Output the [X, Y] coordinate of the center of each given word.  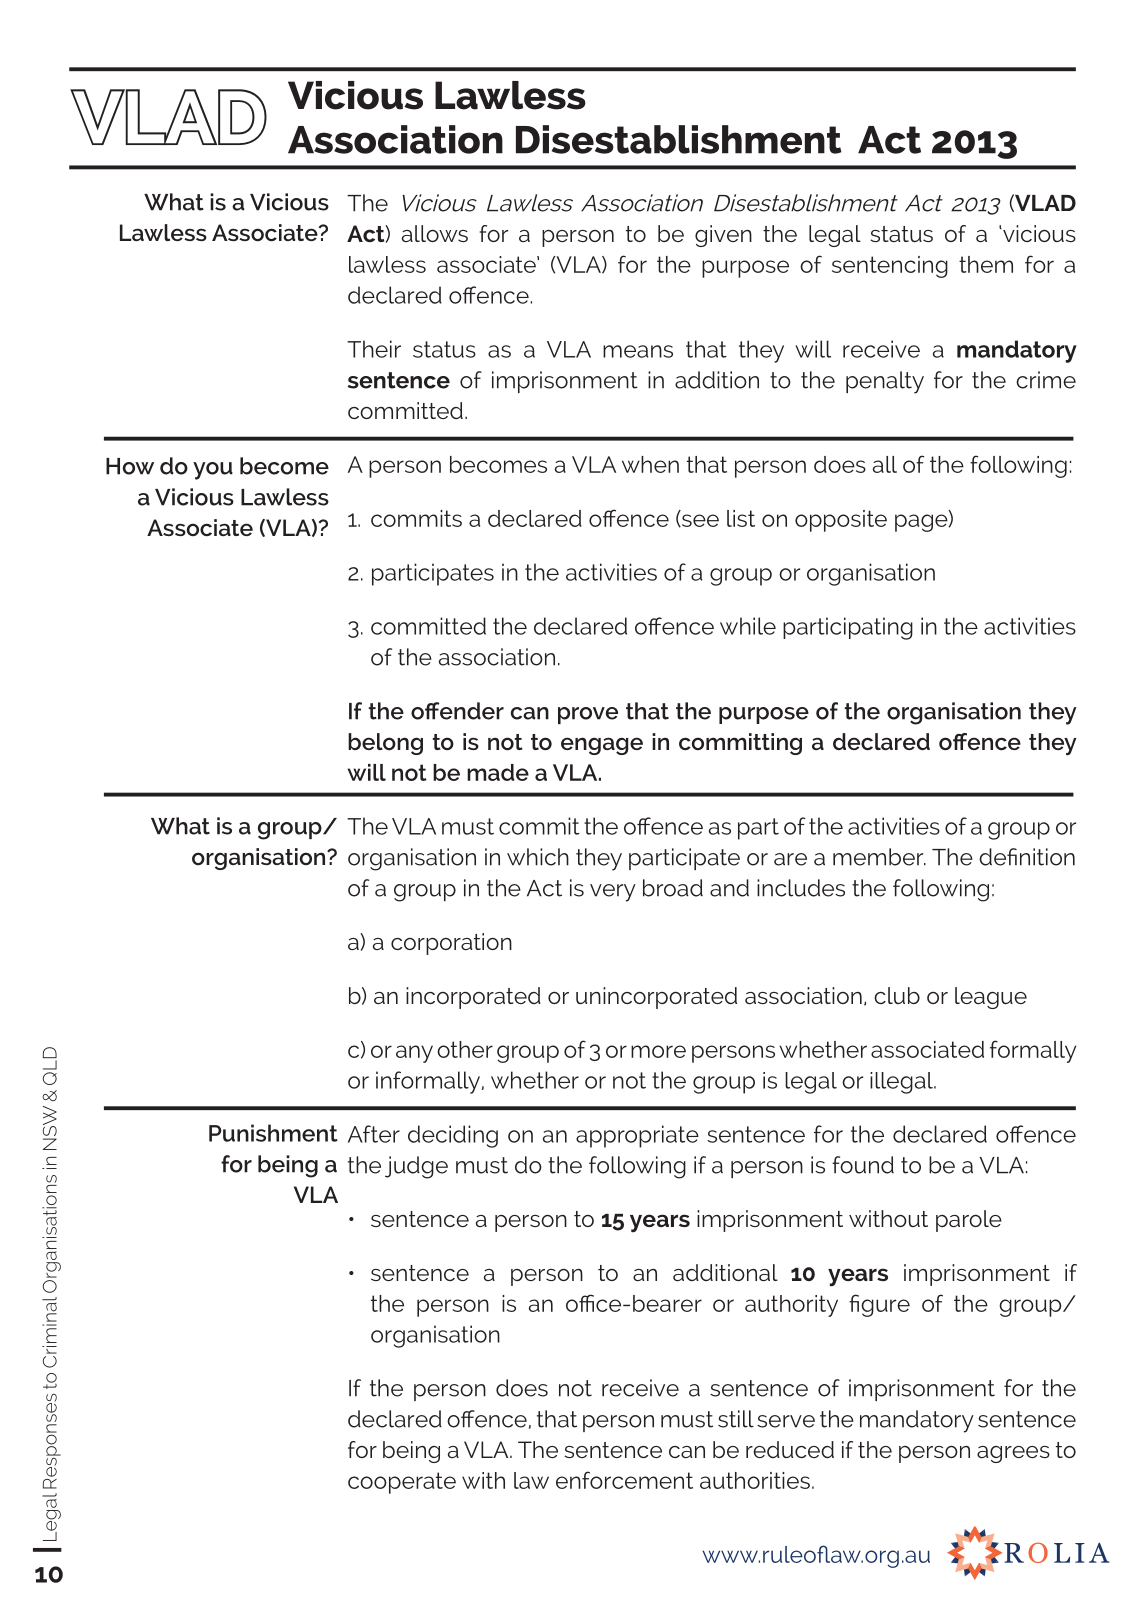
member [879, 857]
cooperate [402, 1483]
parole [969, 1221]
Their [374, 349]
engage [602, 746]
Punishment [273, 1133]
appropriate [637, 1136]
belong [385, 744]
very [613, 893]
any [414, 1054]
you [213, 471]
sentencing [890, 267]
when [650, 464]
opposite [841, 521]
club [897, 995]
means [638, 351]
